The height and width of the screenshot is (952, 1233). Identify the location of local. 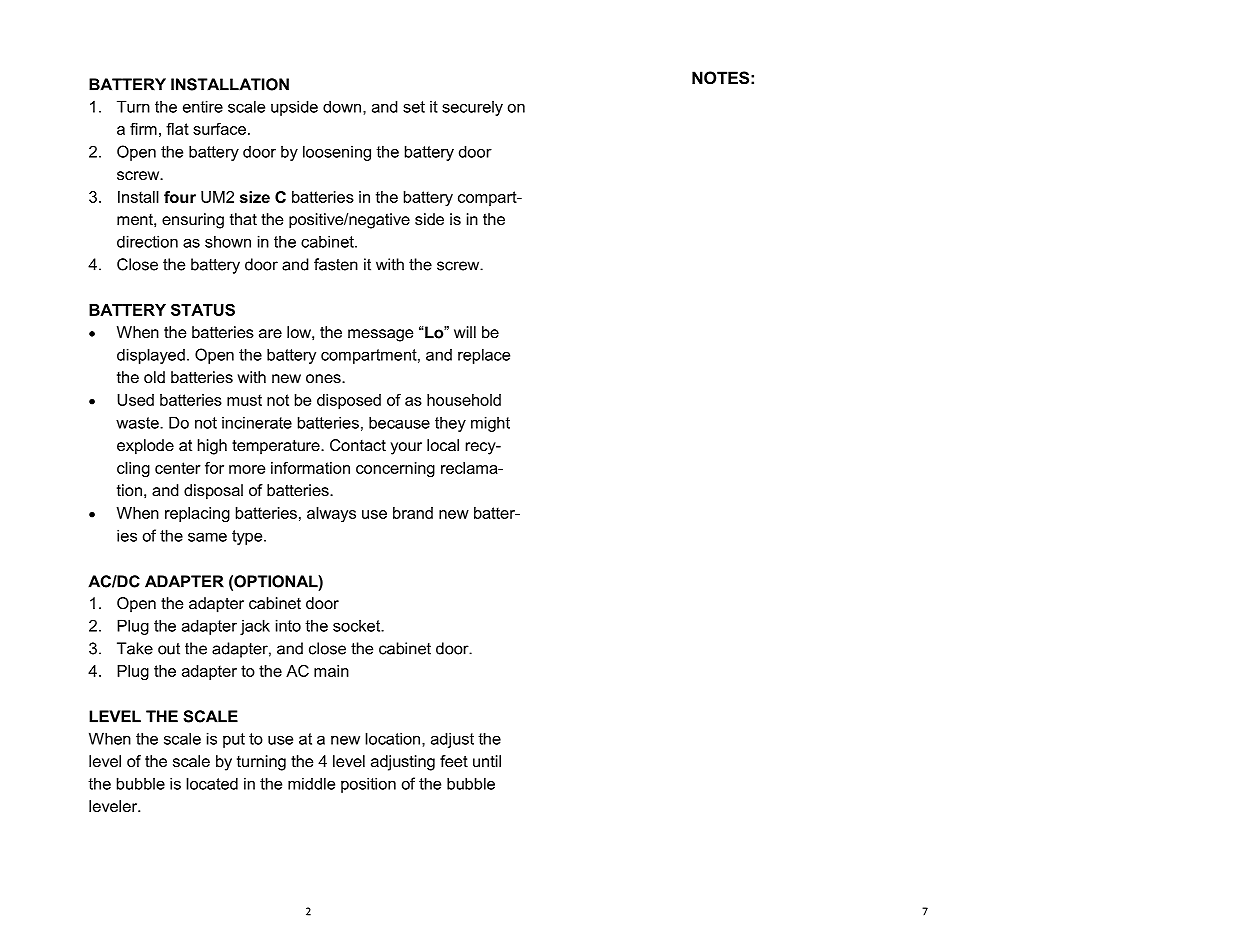
(443, 445).
